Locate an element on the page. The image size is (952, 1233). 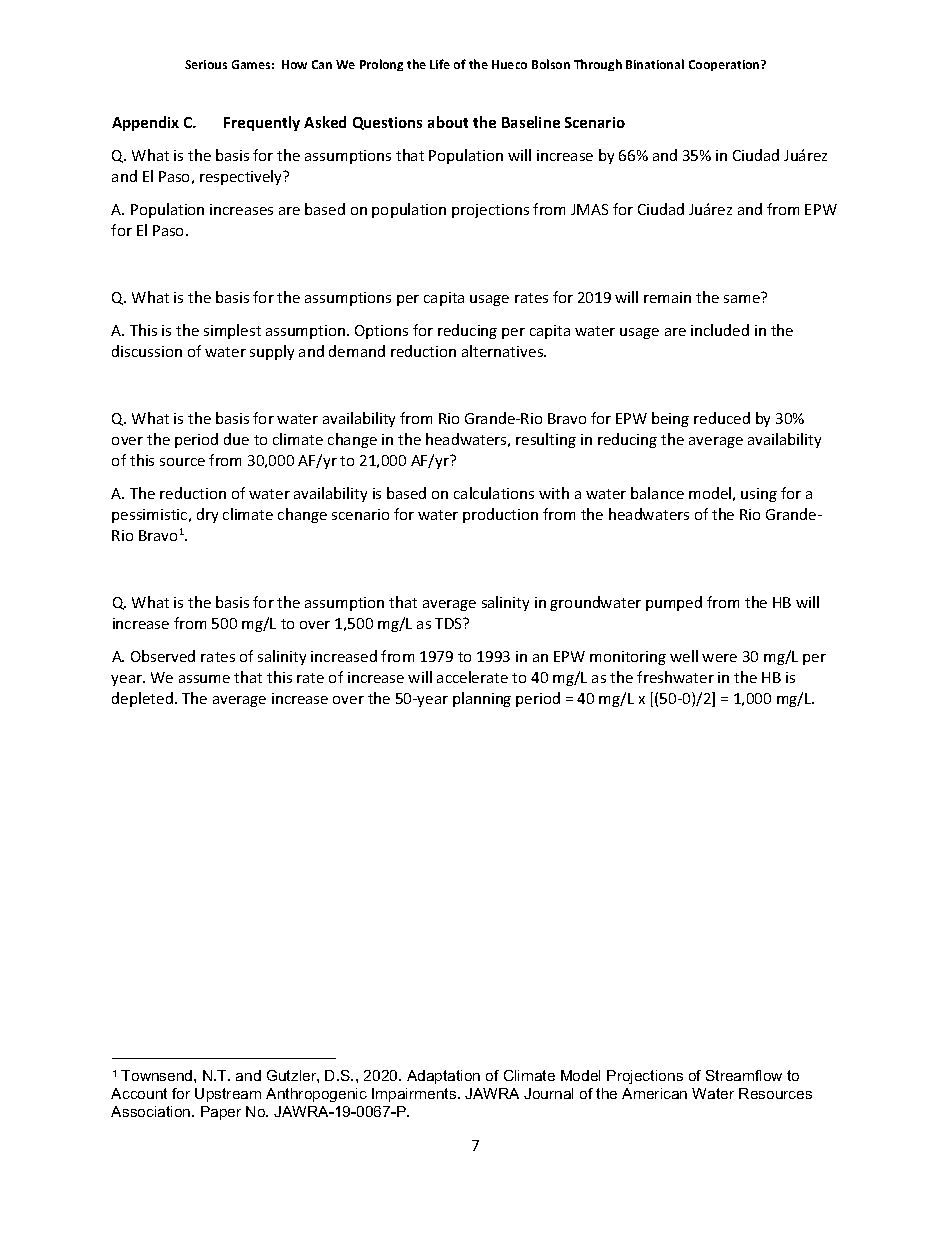
dry is located at coordinates (207, 515).
